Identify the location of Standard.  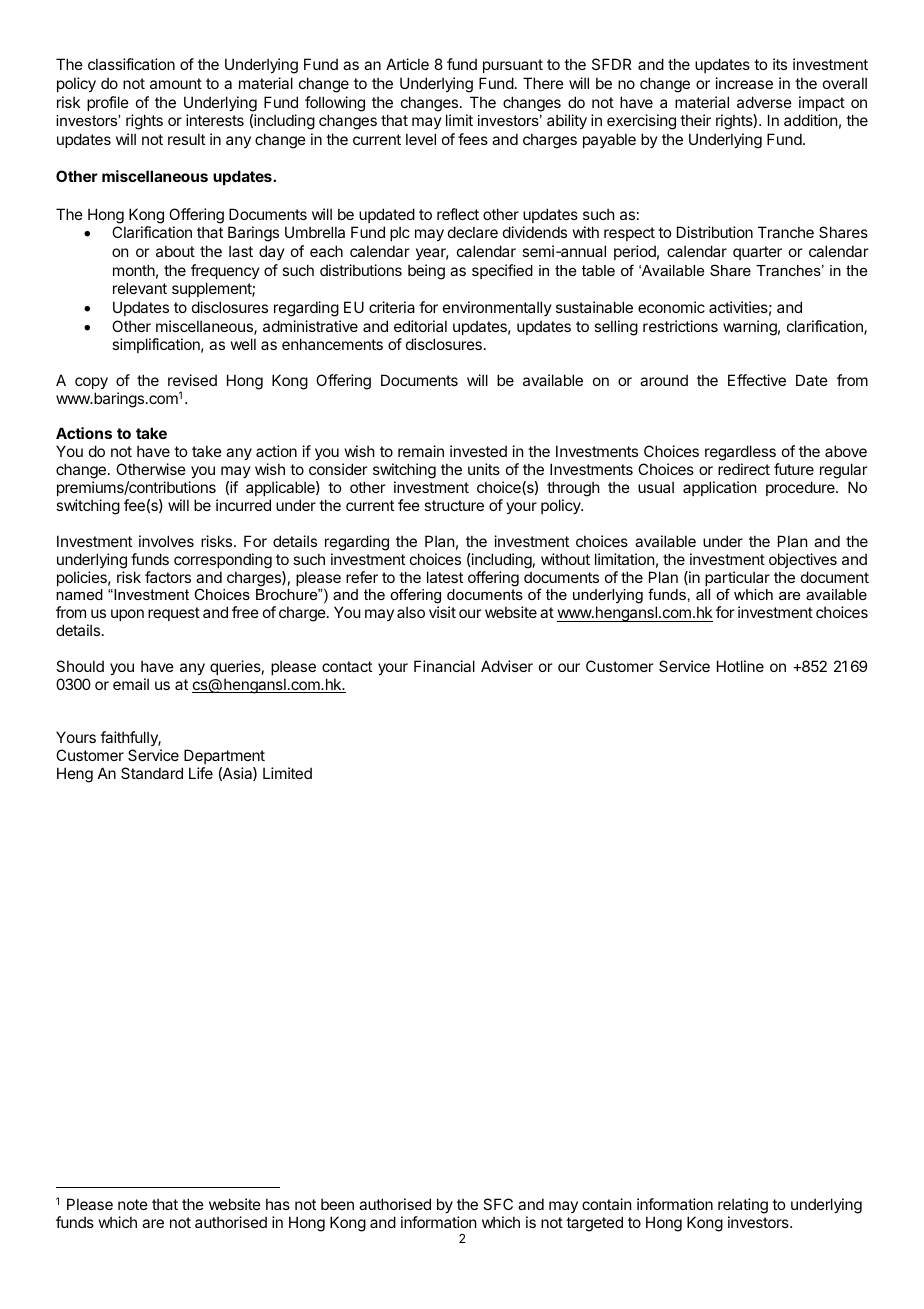
(152, 773).
